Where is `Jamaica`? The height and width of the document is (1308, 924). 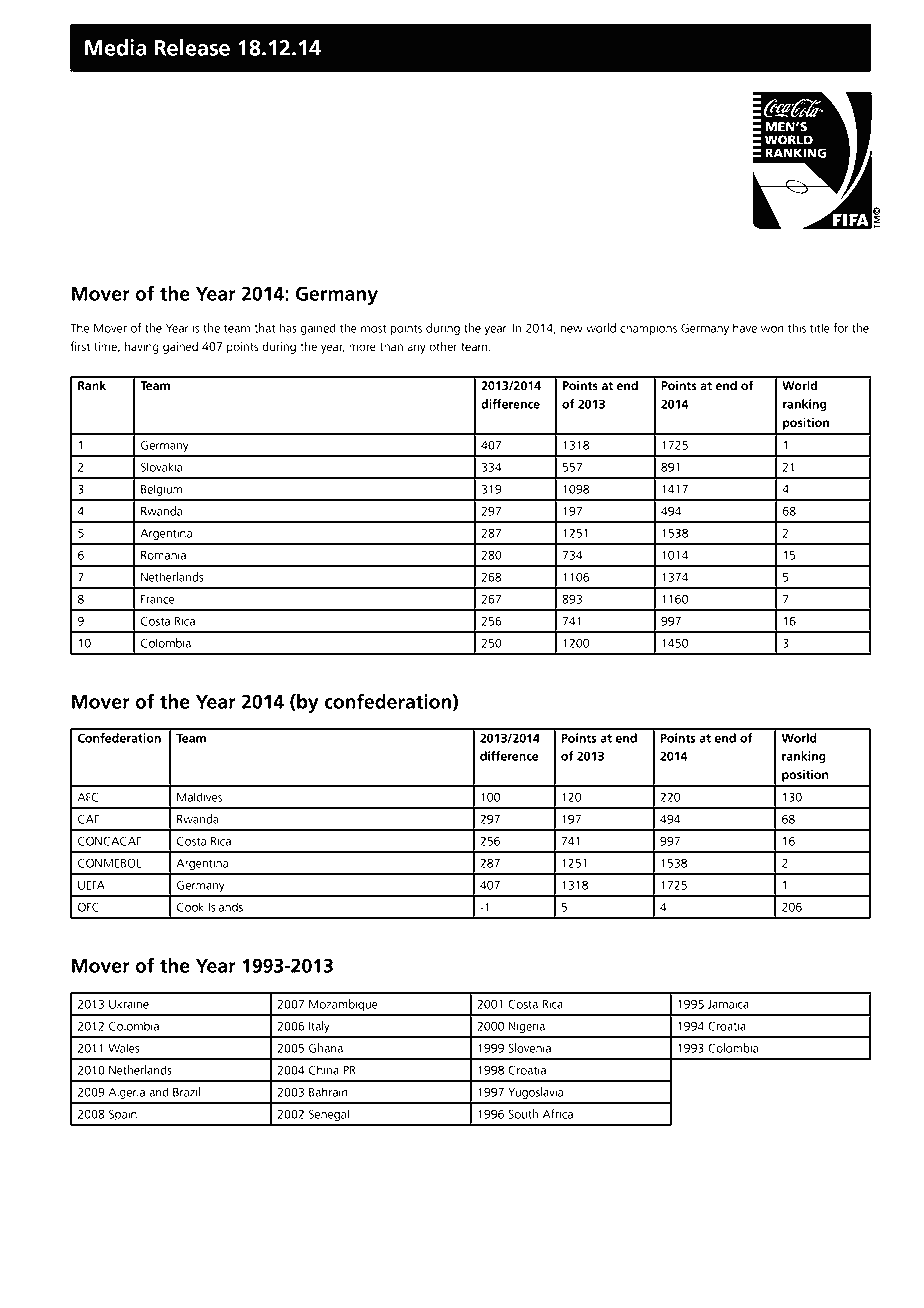 Jamaica is located at coordinates (728, 1004).
